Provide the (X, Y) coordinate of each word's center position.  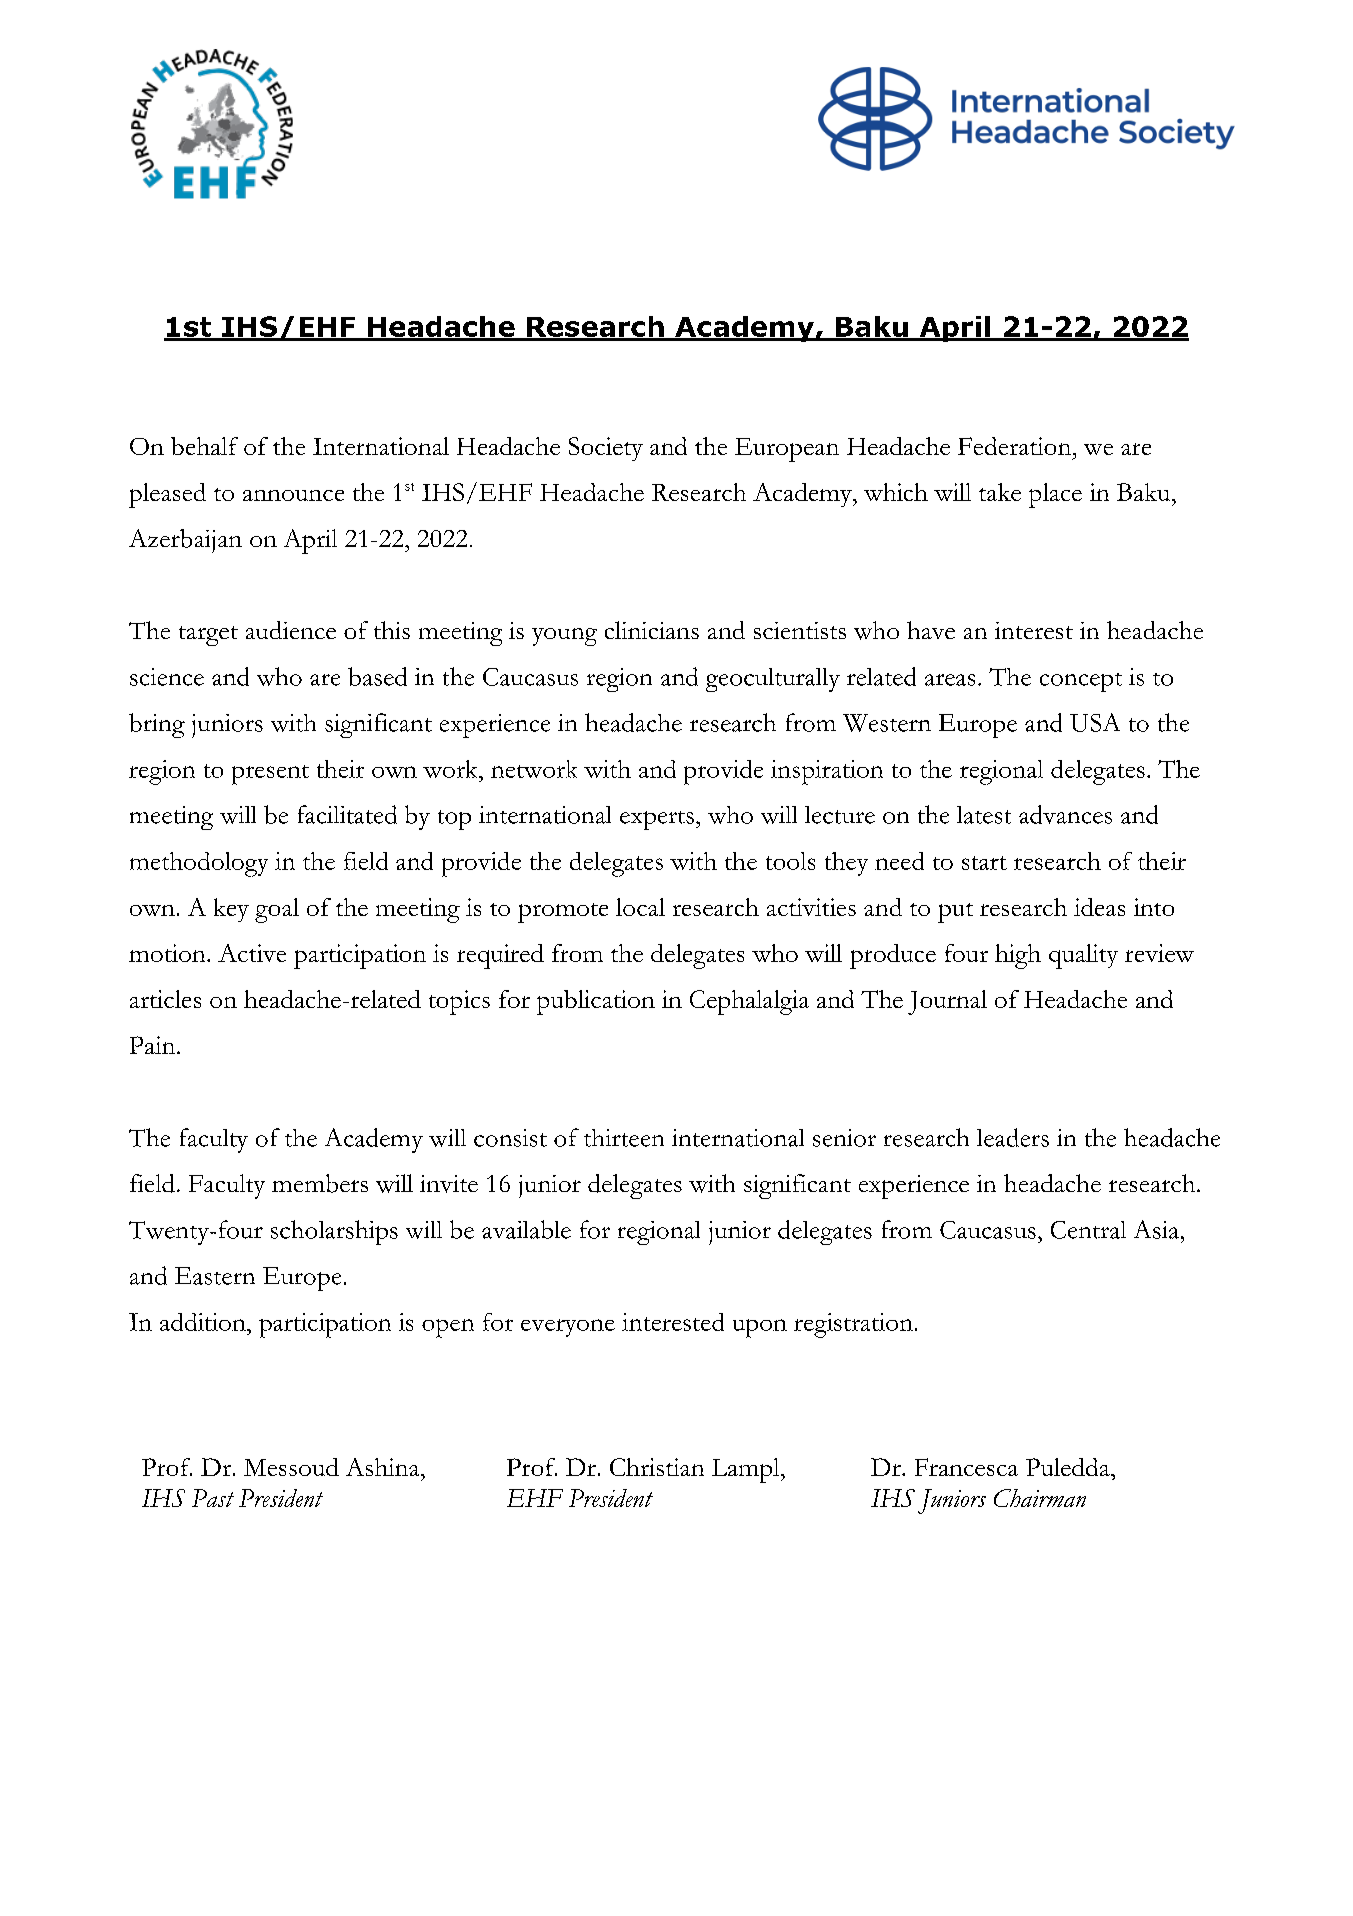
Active (252, 953)
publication (596, 1002)
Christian (657, 1467)
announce (293, 495)
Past (213, 1498)
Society (606, 449)
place (1055, 495)
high (1018, 956)
